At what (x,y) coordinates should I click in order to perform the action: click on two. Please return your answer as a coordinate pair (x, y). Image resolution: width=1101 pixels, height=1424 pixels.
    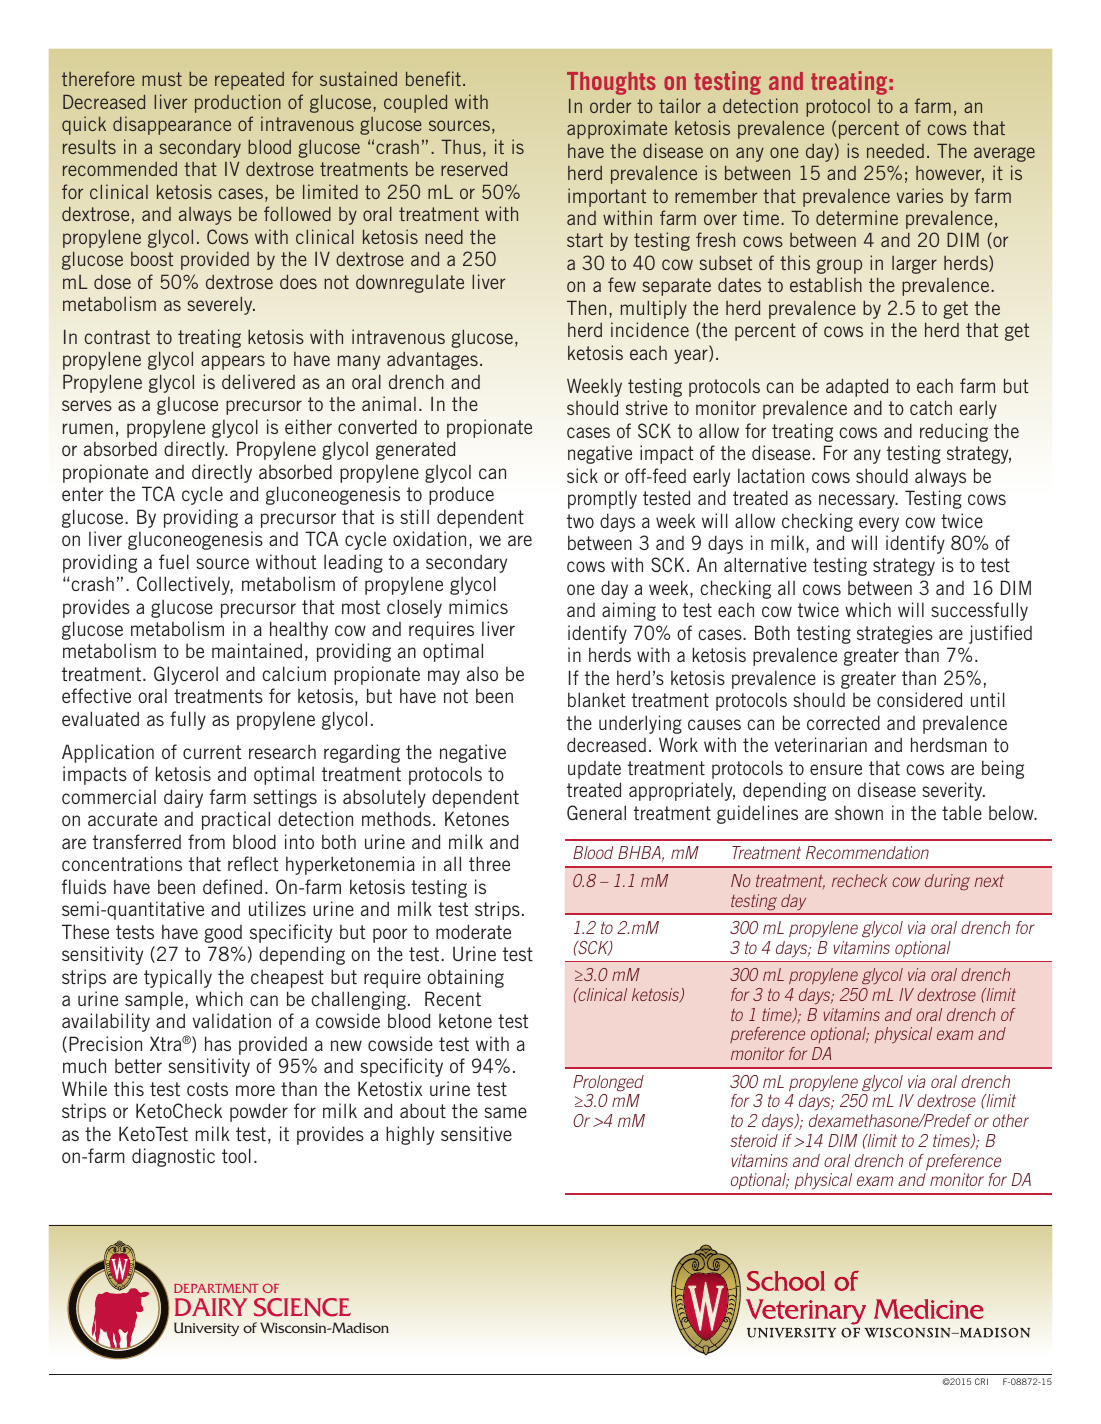
    Looking at the image, I should click on (580, 521).
